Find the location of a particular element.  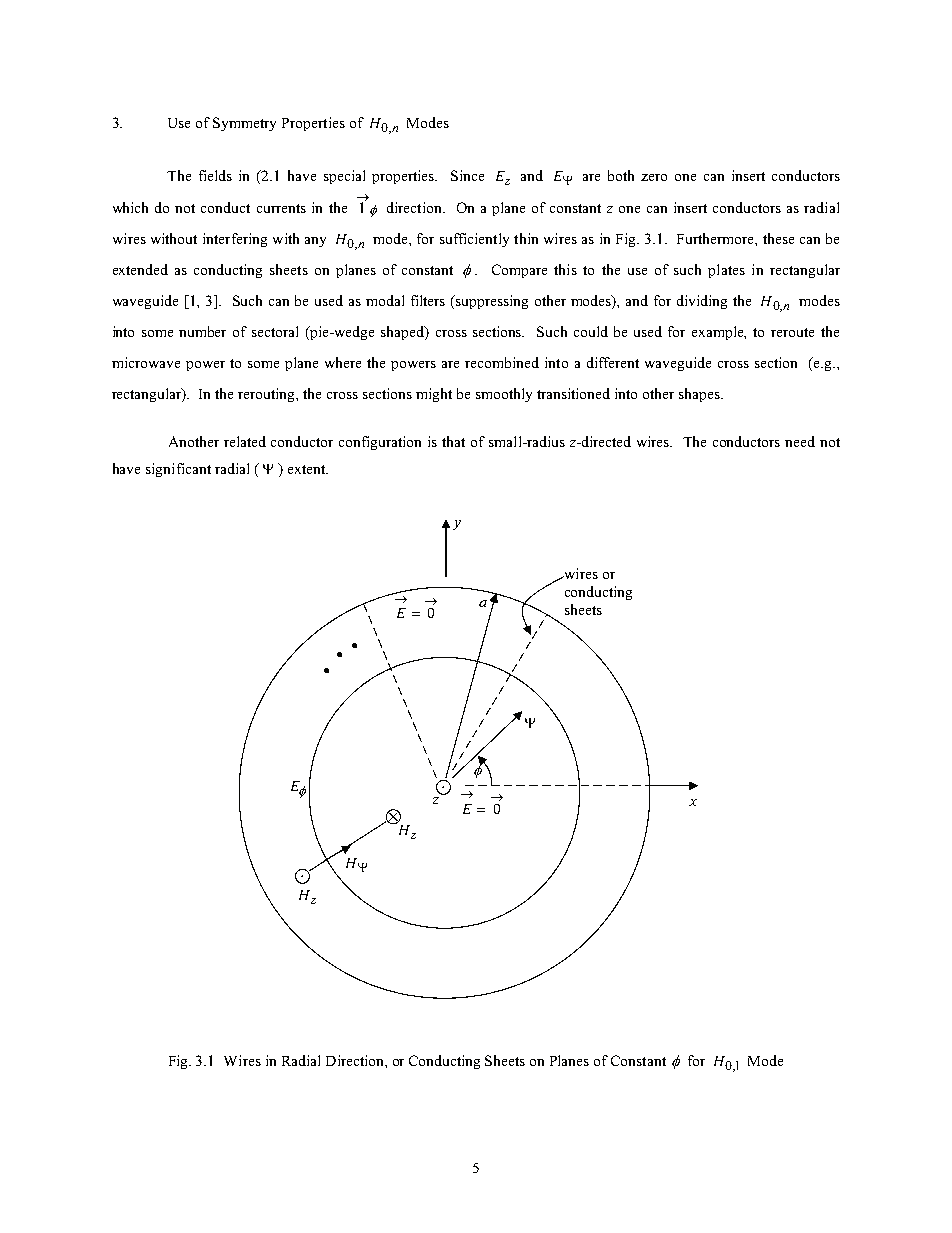

number is located at coordinates (202, 331).
